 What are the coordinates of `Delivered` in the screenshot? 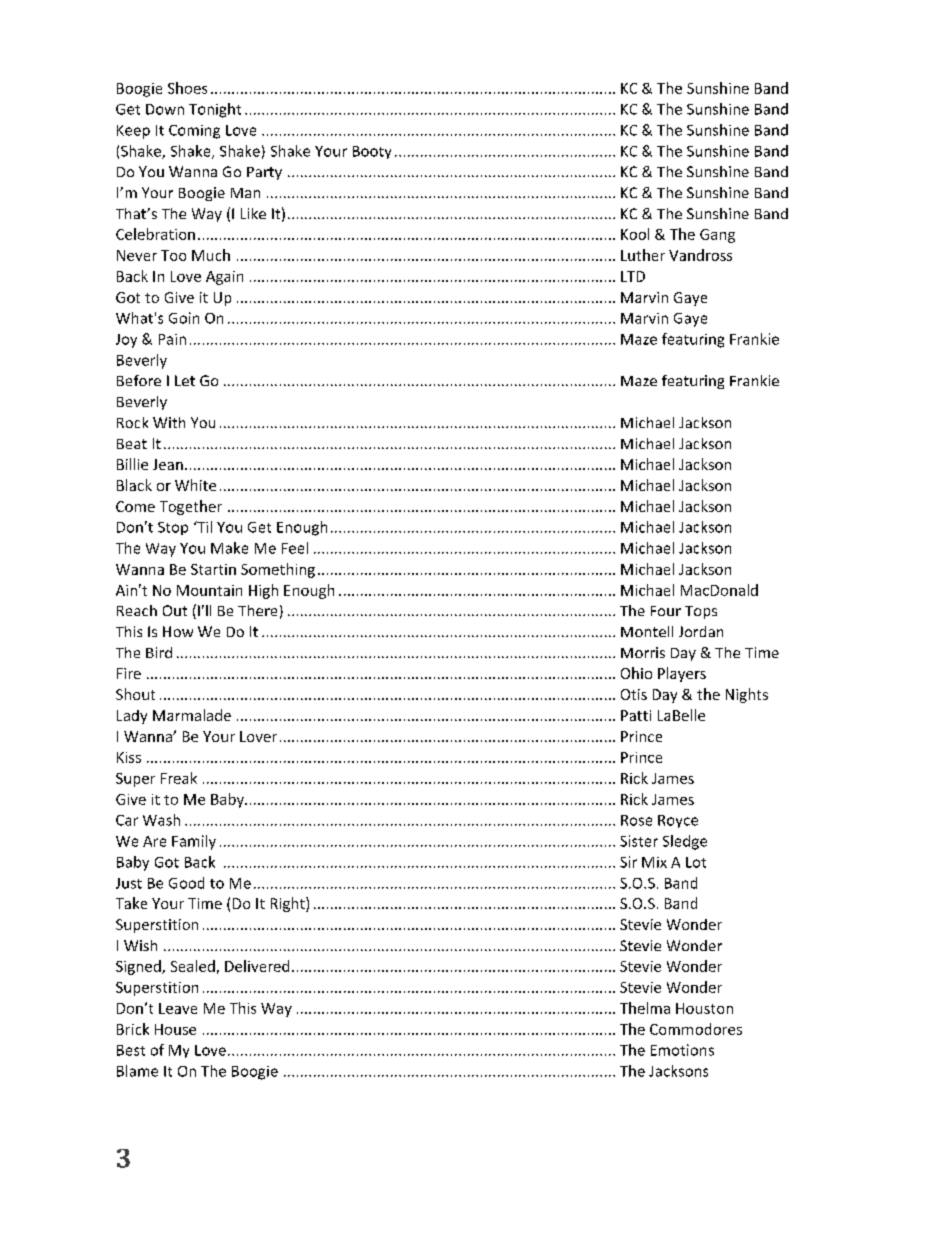 It's located at (257, 966).
